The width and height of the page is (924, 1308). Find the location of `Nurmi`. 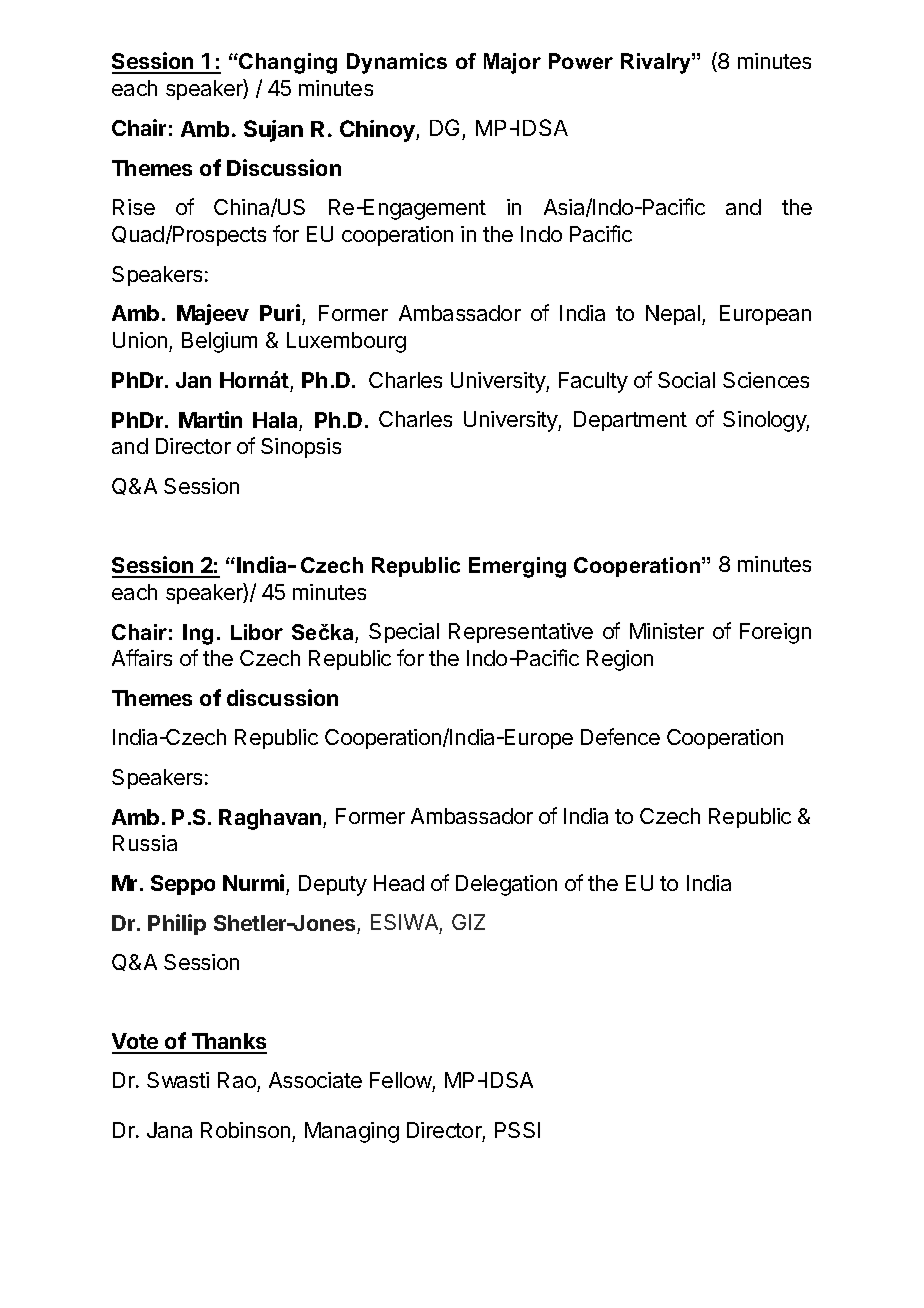

Nurmi is located at coordinates (253, 882).
